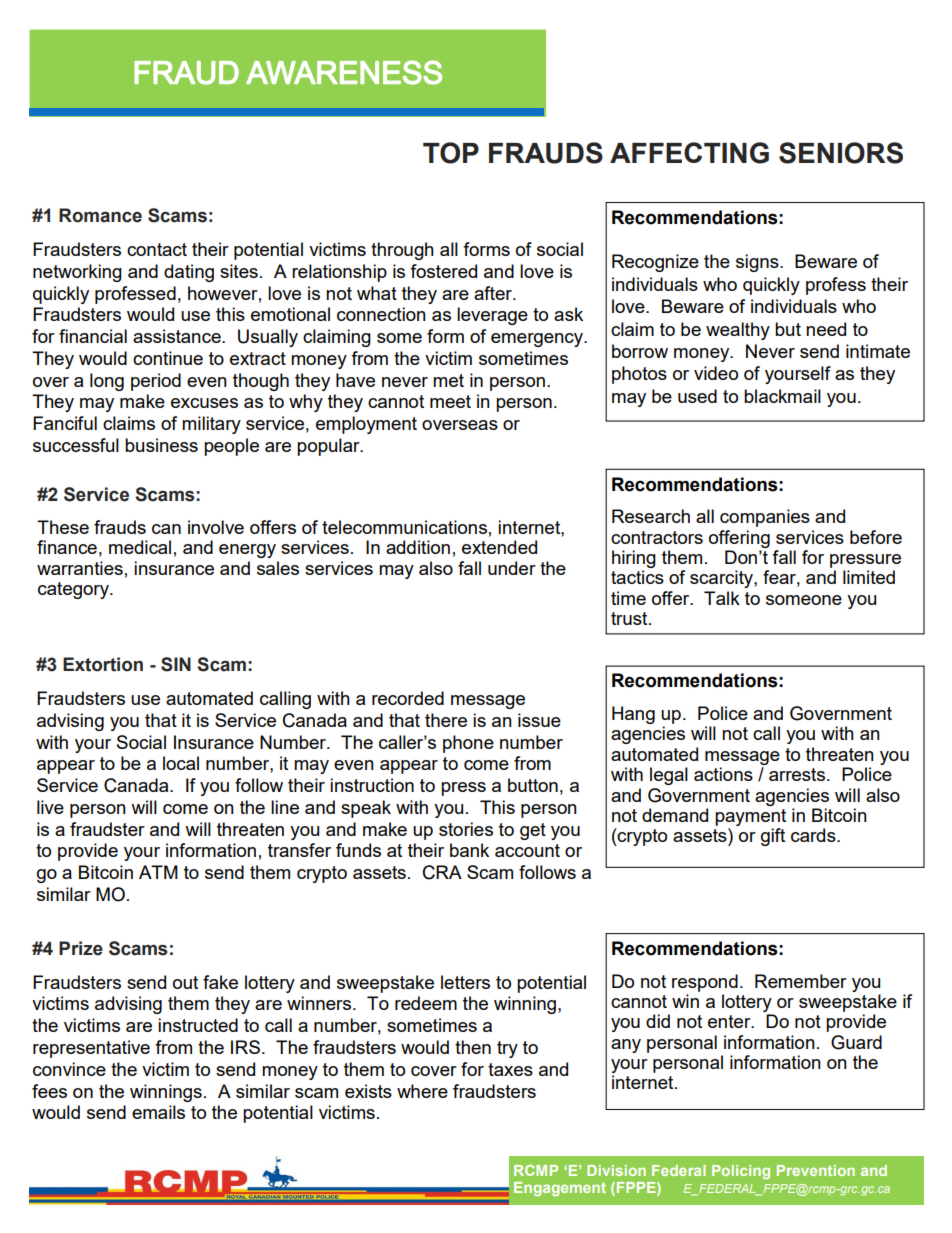 This screenshot has width=952, height=1233. Describe the element at coordinates (158, 1112) in the screenshot. I see `emails` at that location.
